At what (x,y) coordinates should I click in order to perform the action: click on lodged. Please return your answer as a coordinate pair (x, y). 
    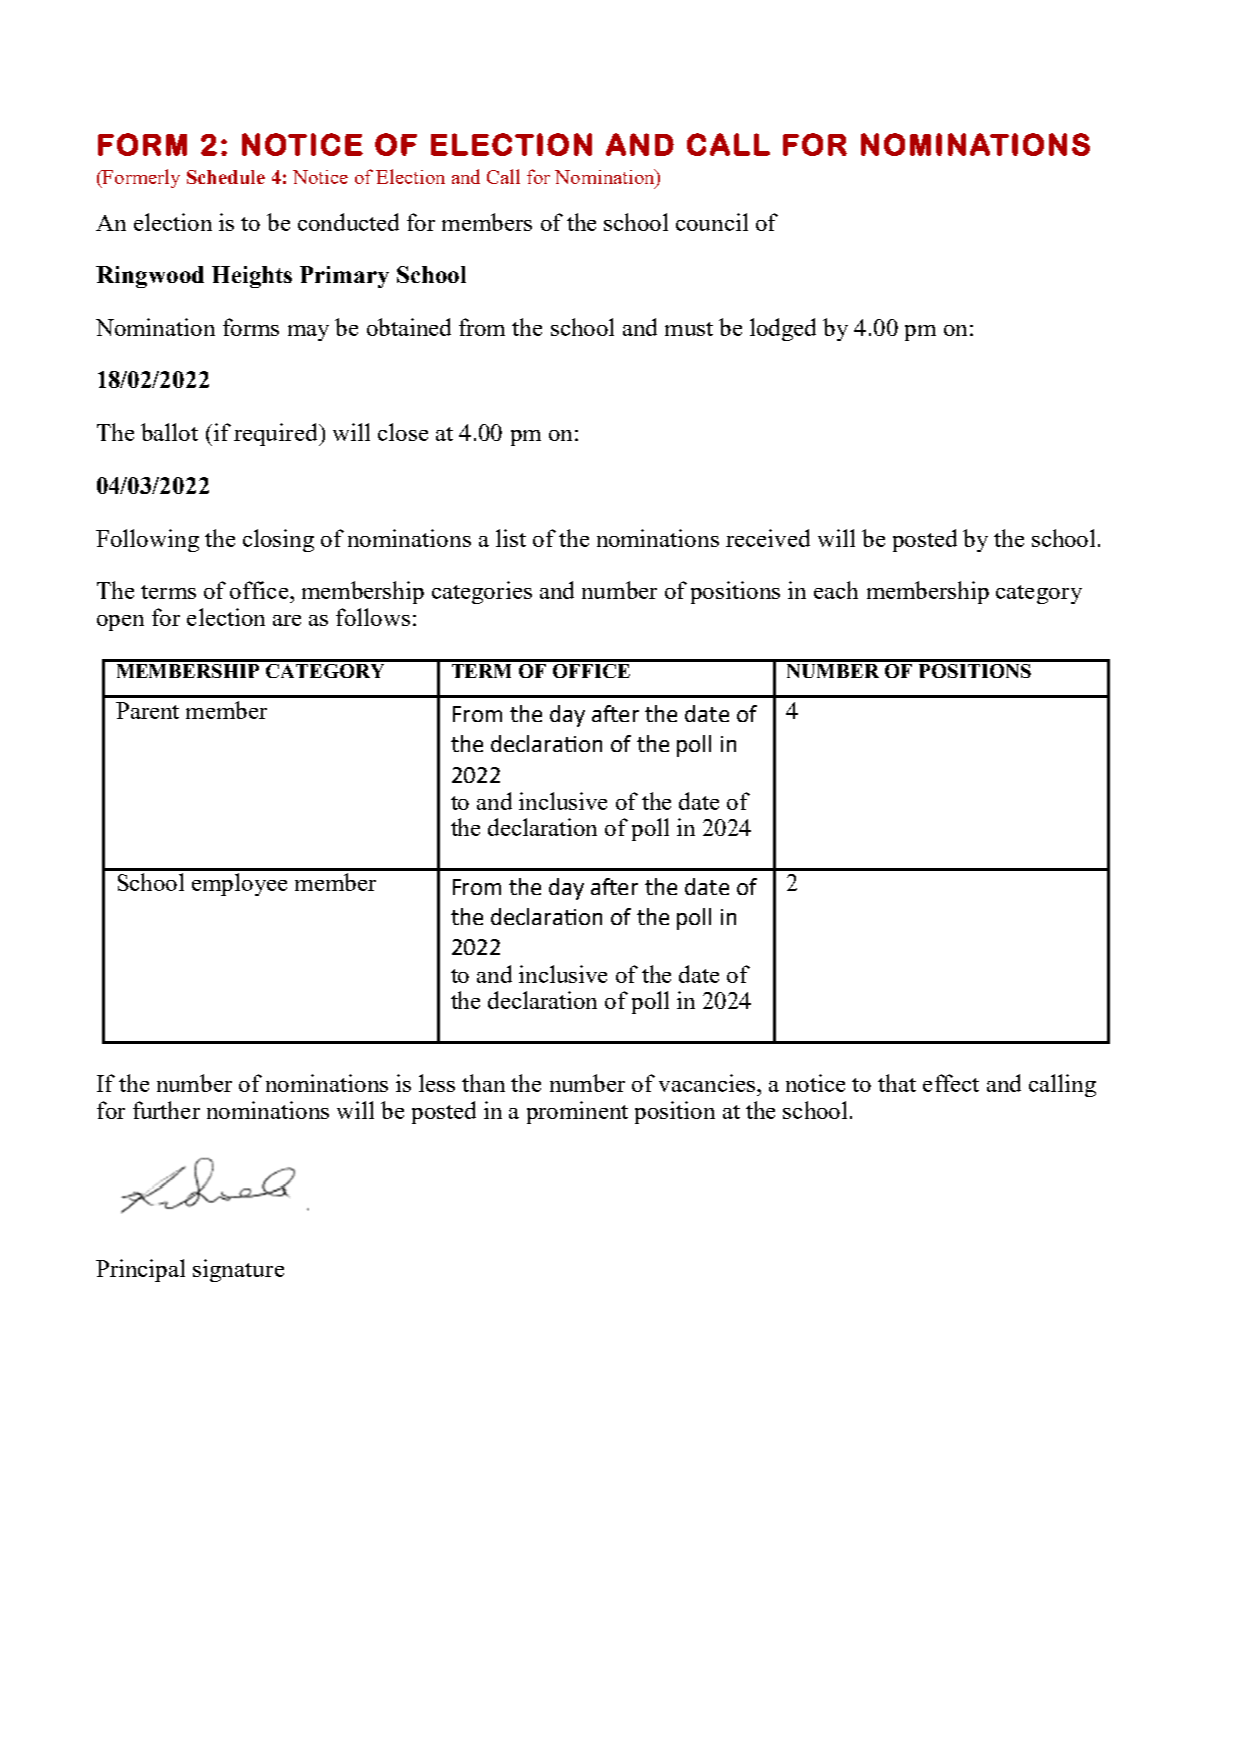
    Looking at the image, I should click on (783, 329).
